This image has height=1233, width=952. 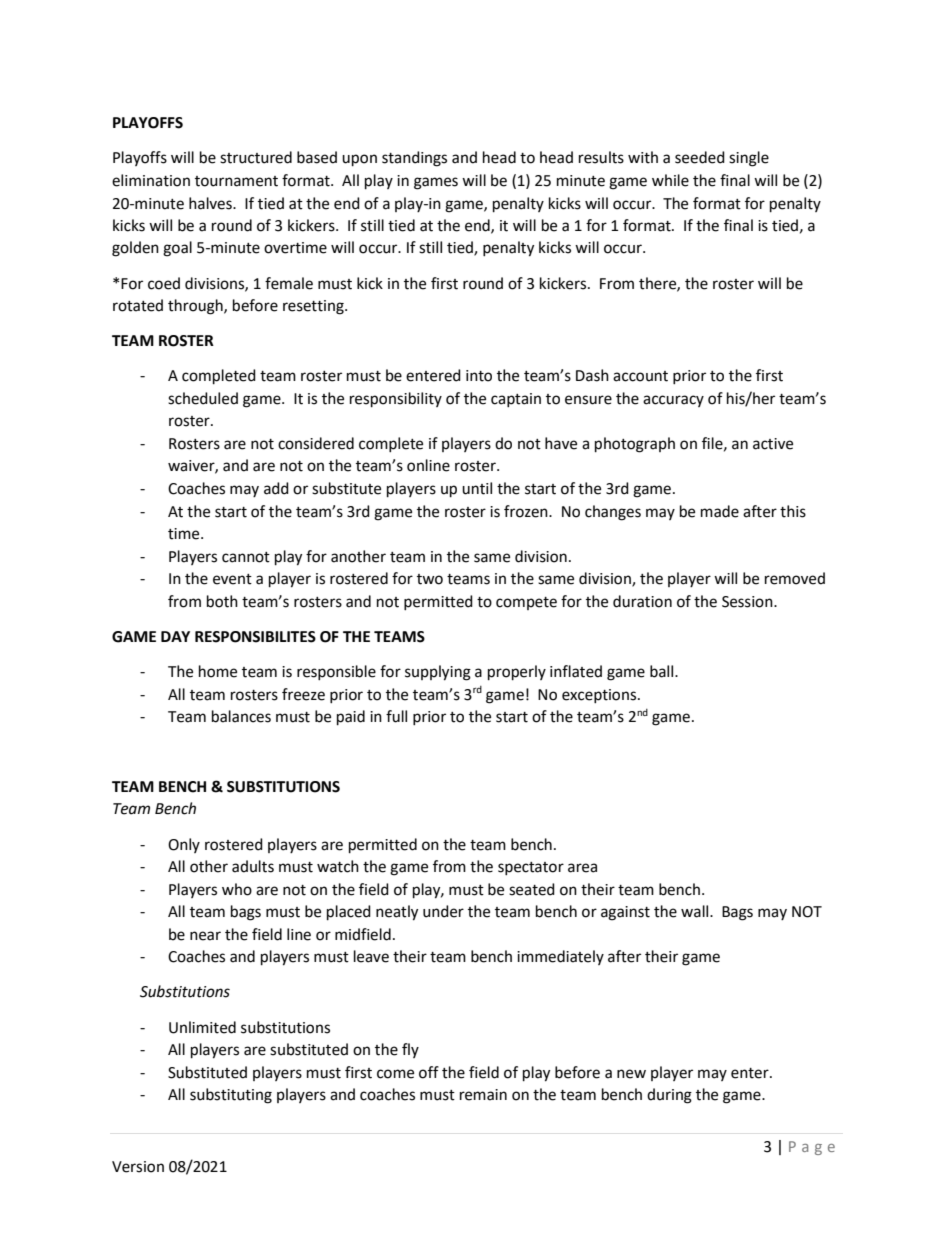 I want to click on spectator, so click(x=531, y=868).
